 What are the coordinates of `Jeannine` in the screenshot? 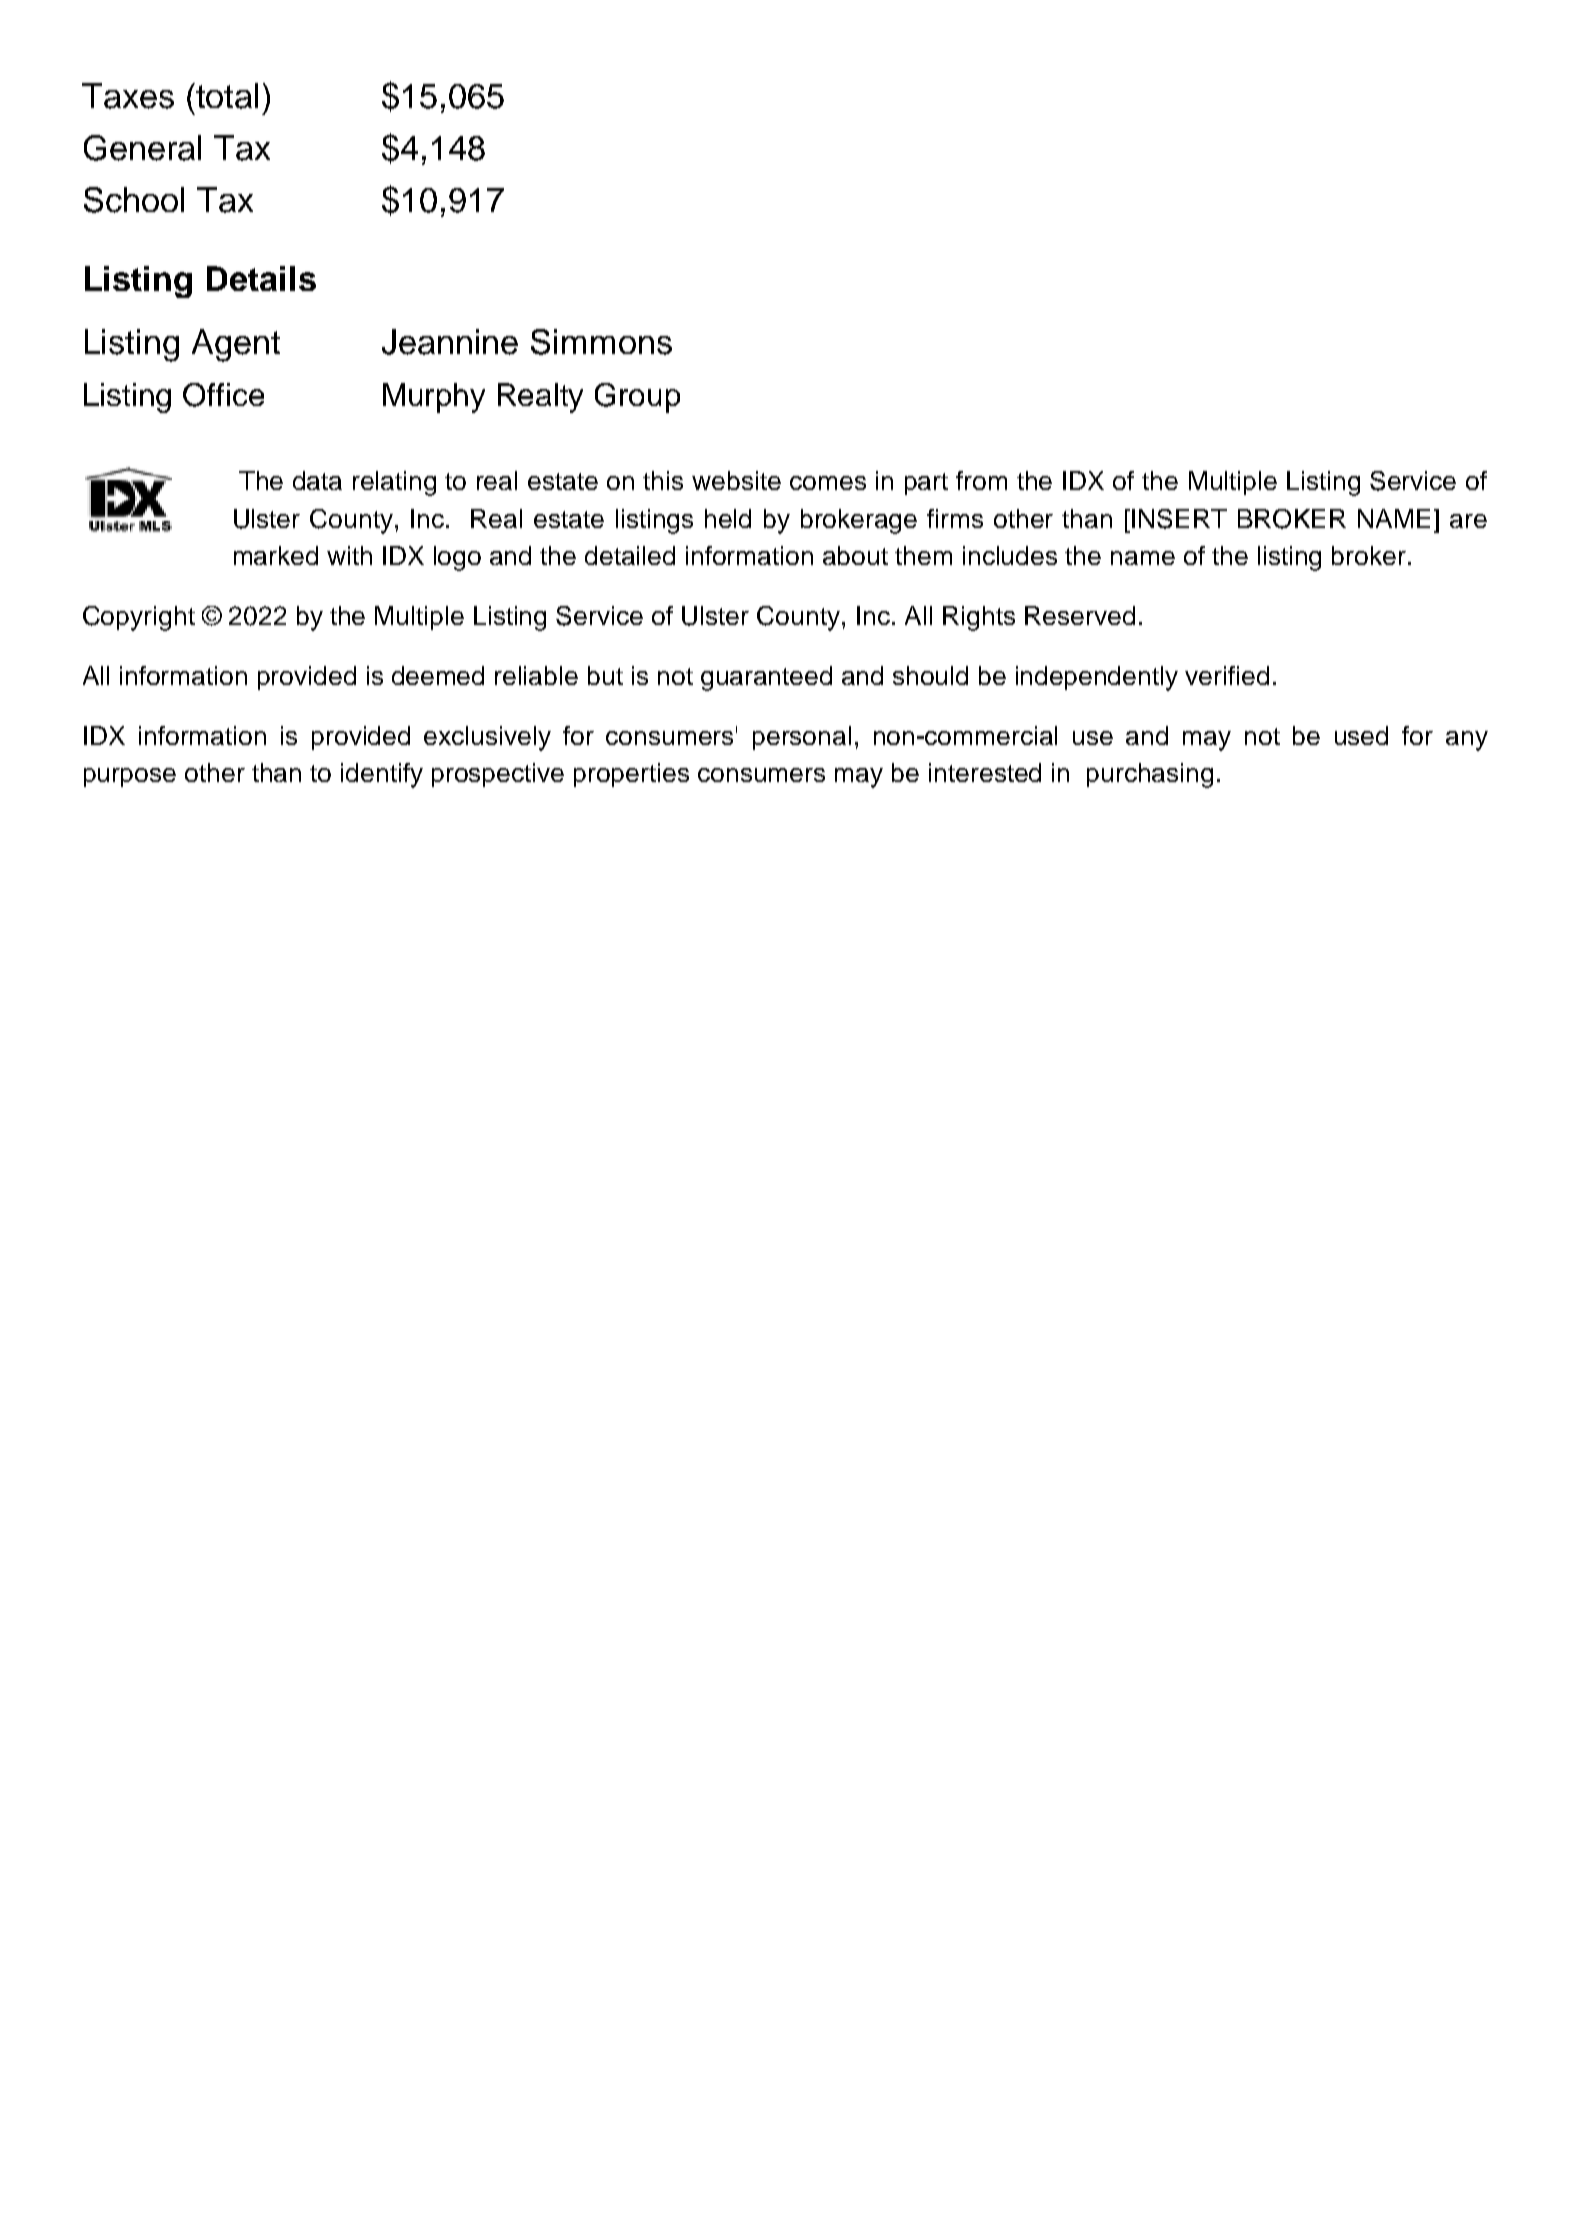 It's located at (450, 342).
